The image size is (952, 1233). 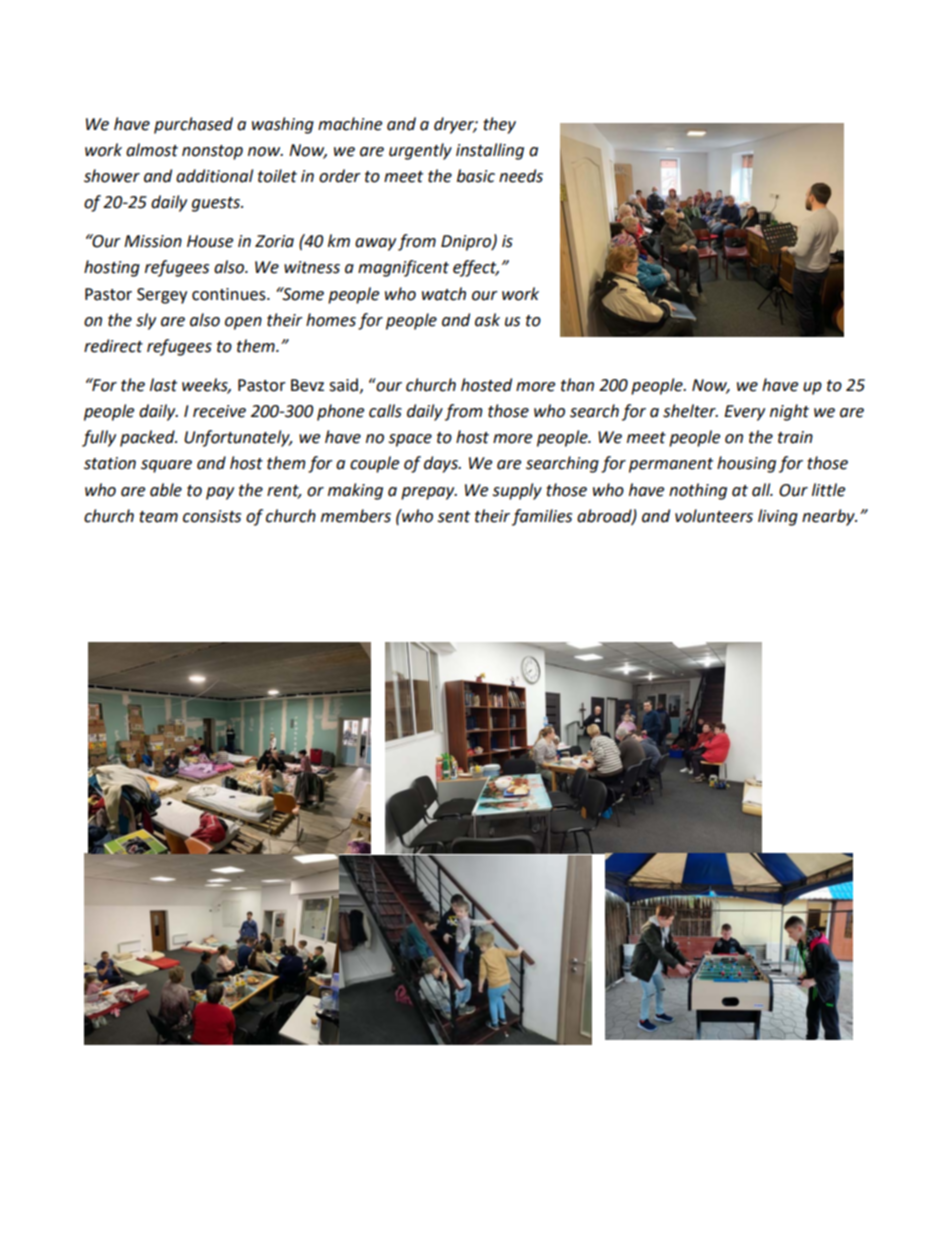 What do you see at coordinates (490, 151) in the screenshot?
I see `installing` at bounding box center [490, 151].
